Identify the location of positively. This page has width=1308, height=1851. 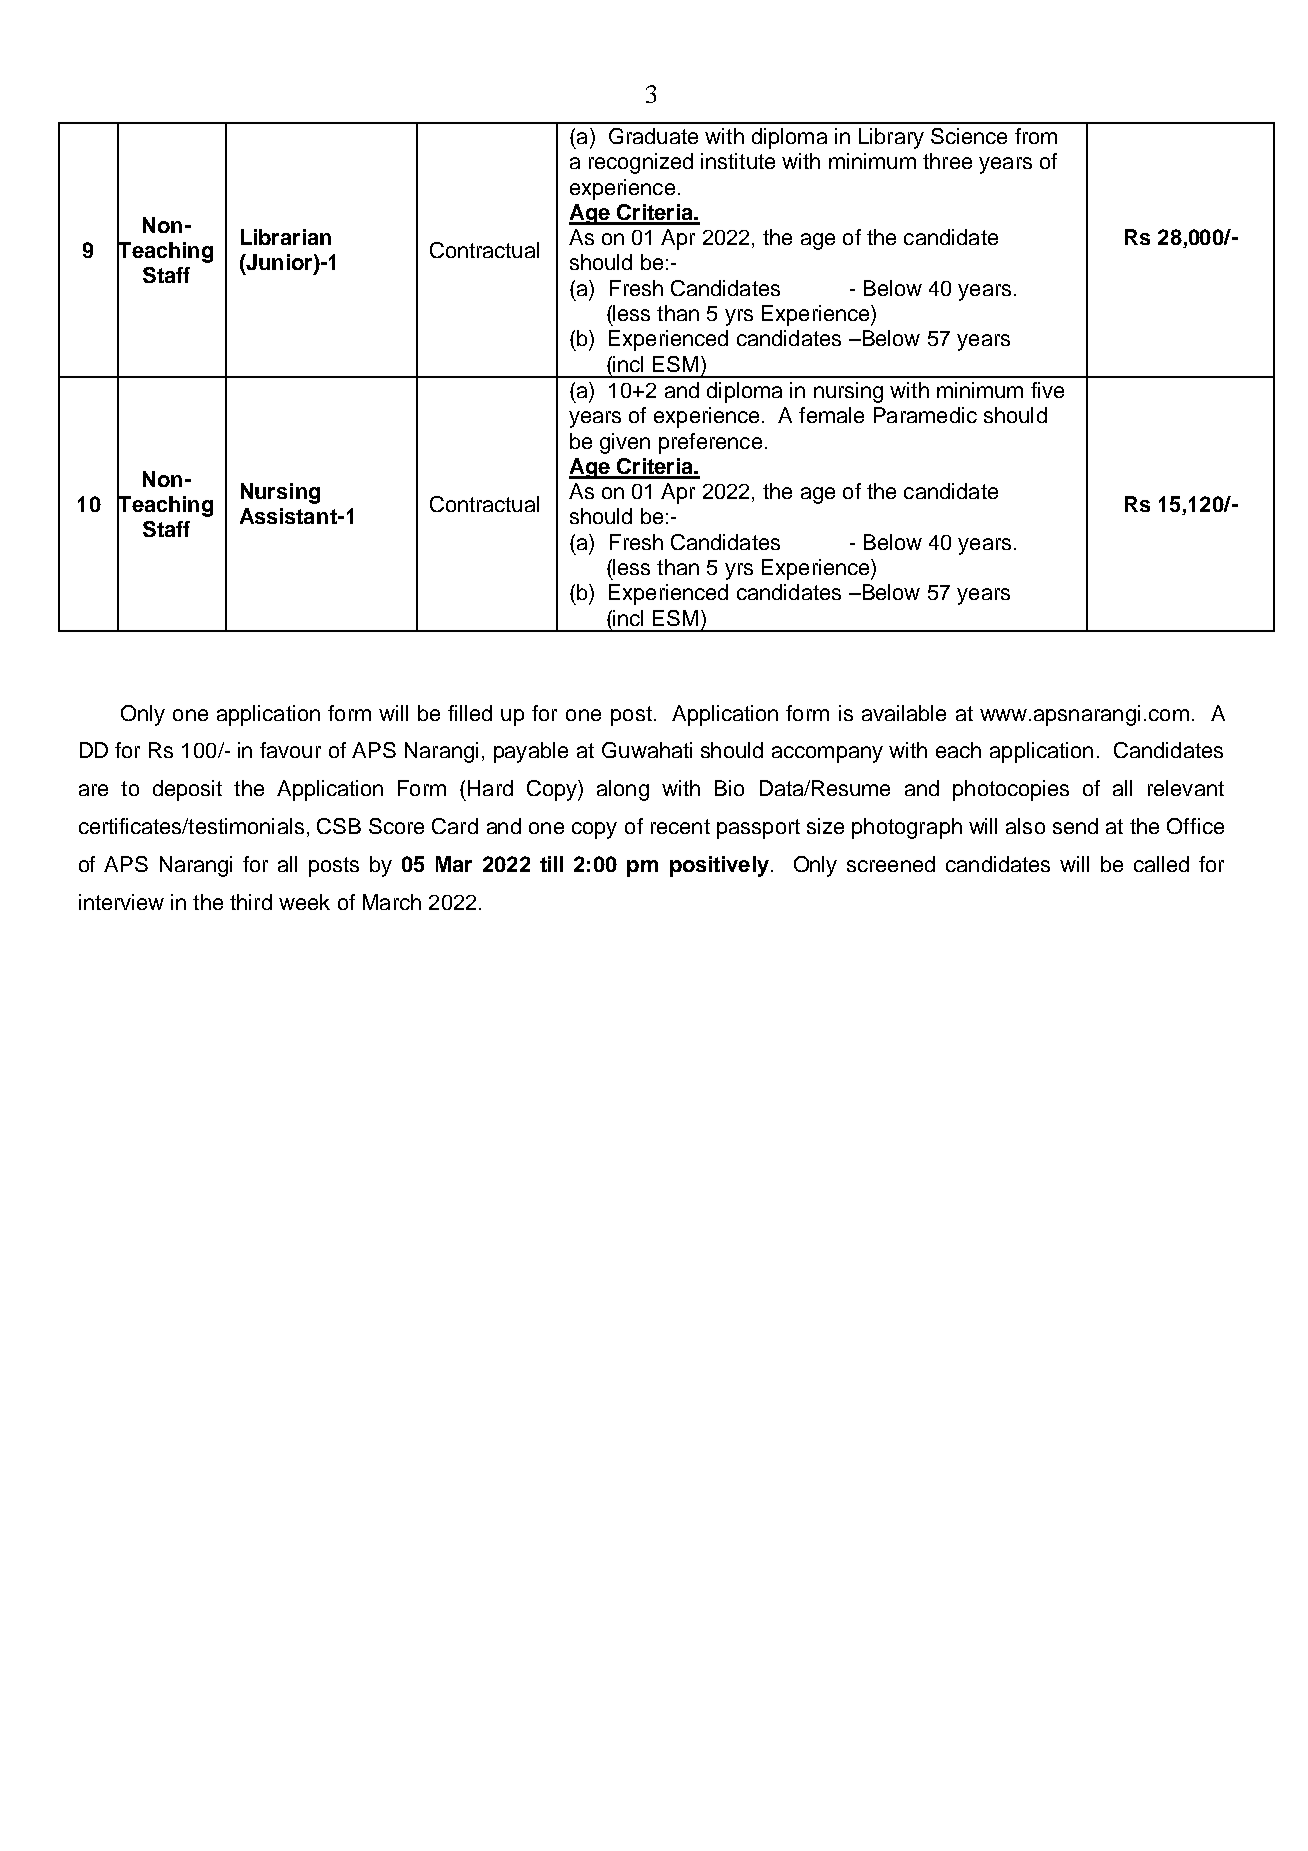
(721, 866).
